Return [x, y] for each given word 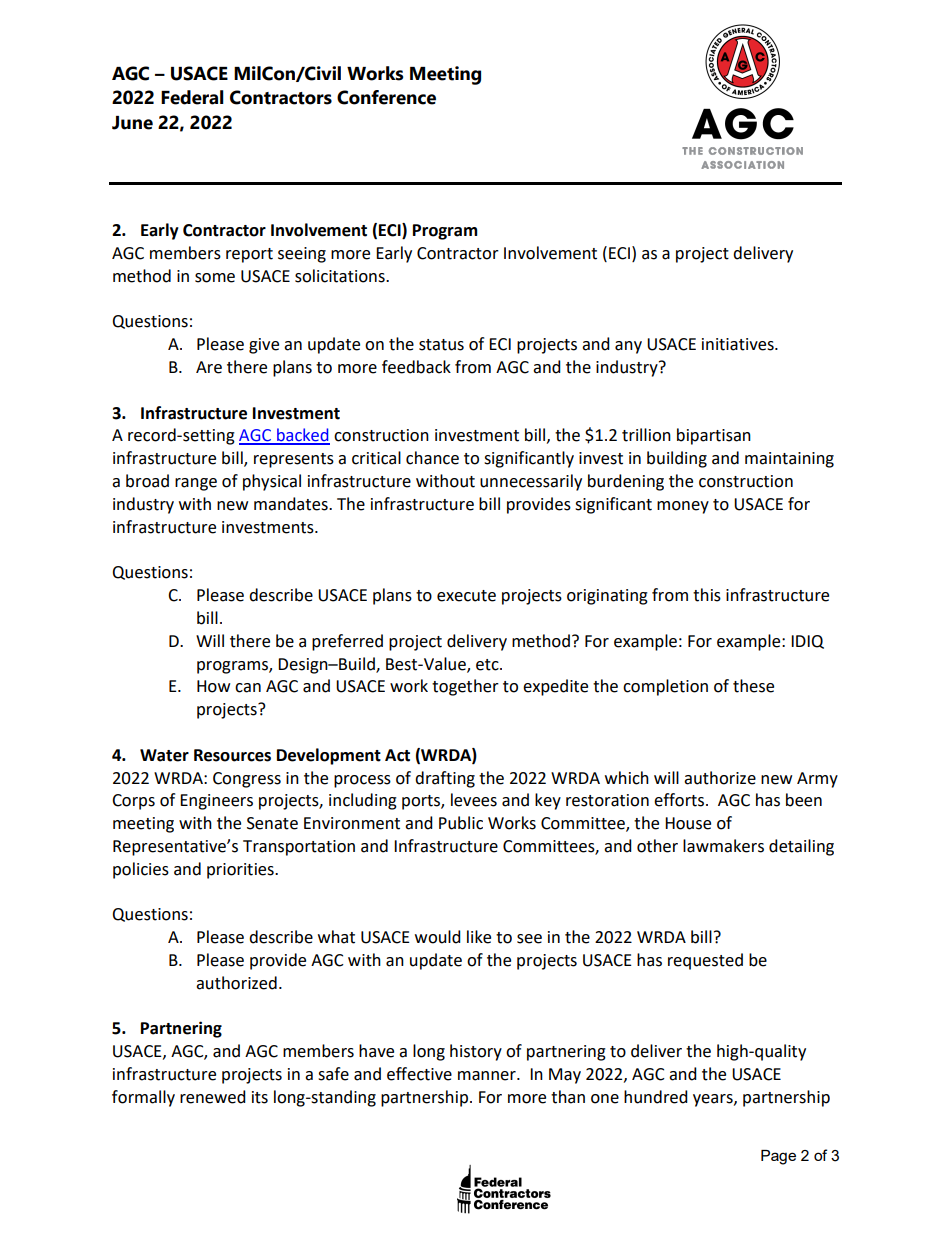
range [196, 484]
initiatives [739, 344]
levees [474, 800]
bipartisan [714, 436]
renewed [213, 1097]
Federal [192, 97]
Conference [386, 97]
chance [432, 458]
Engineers [216, 802]
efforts [680, 800]
